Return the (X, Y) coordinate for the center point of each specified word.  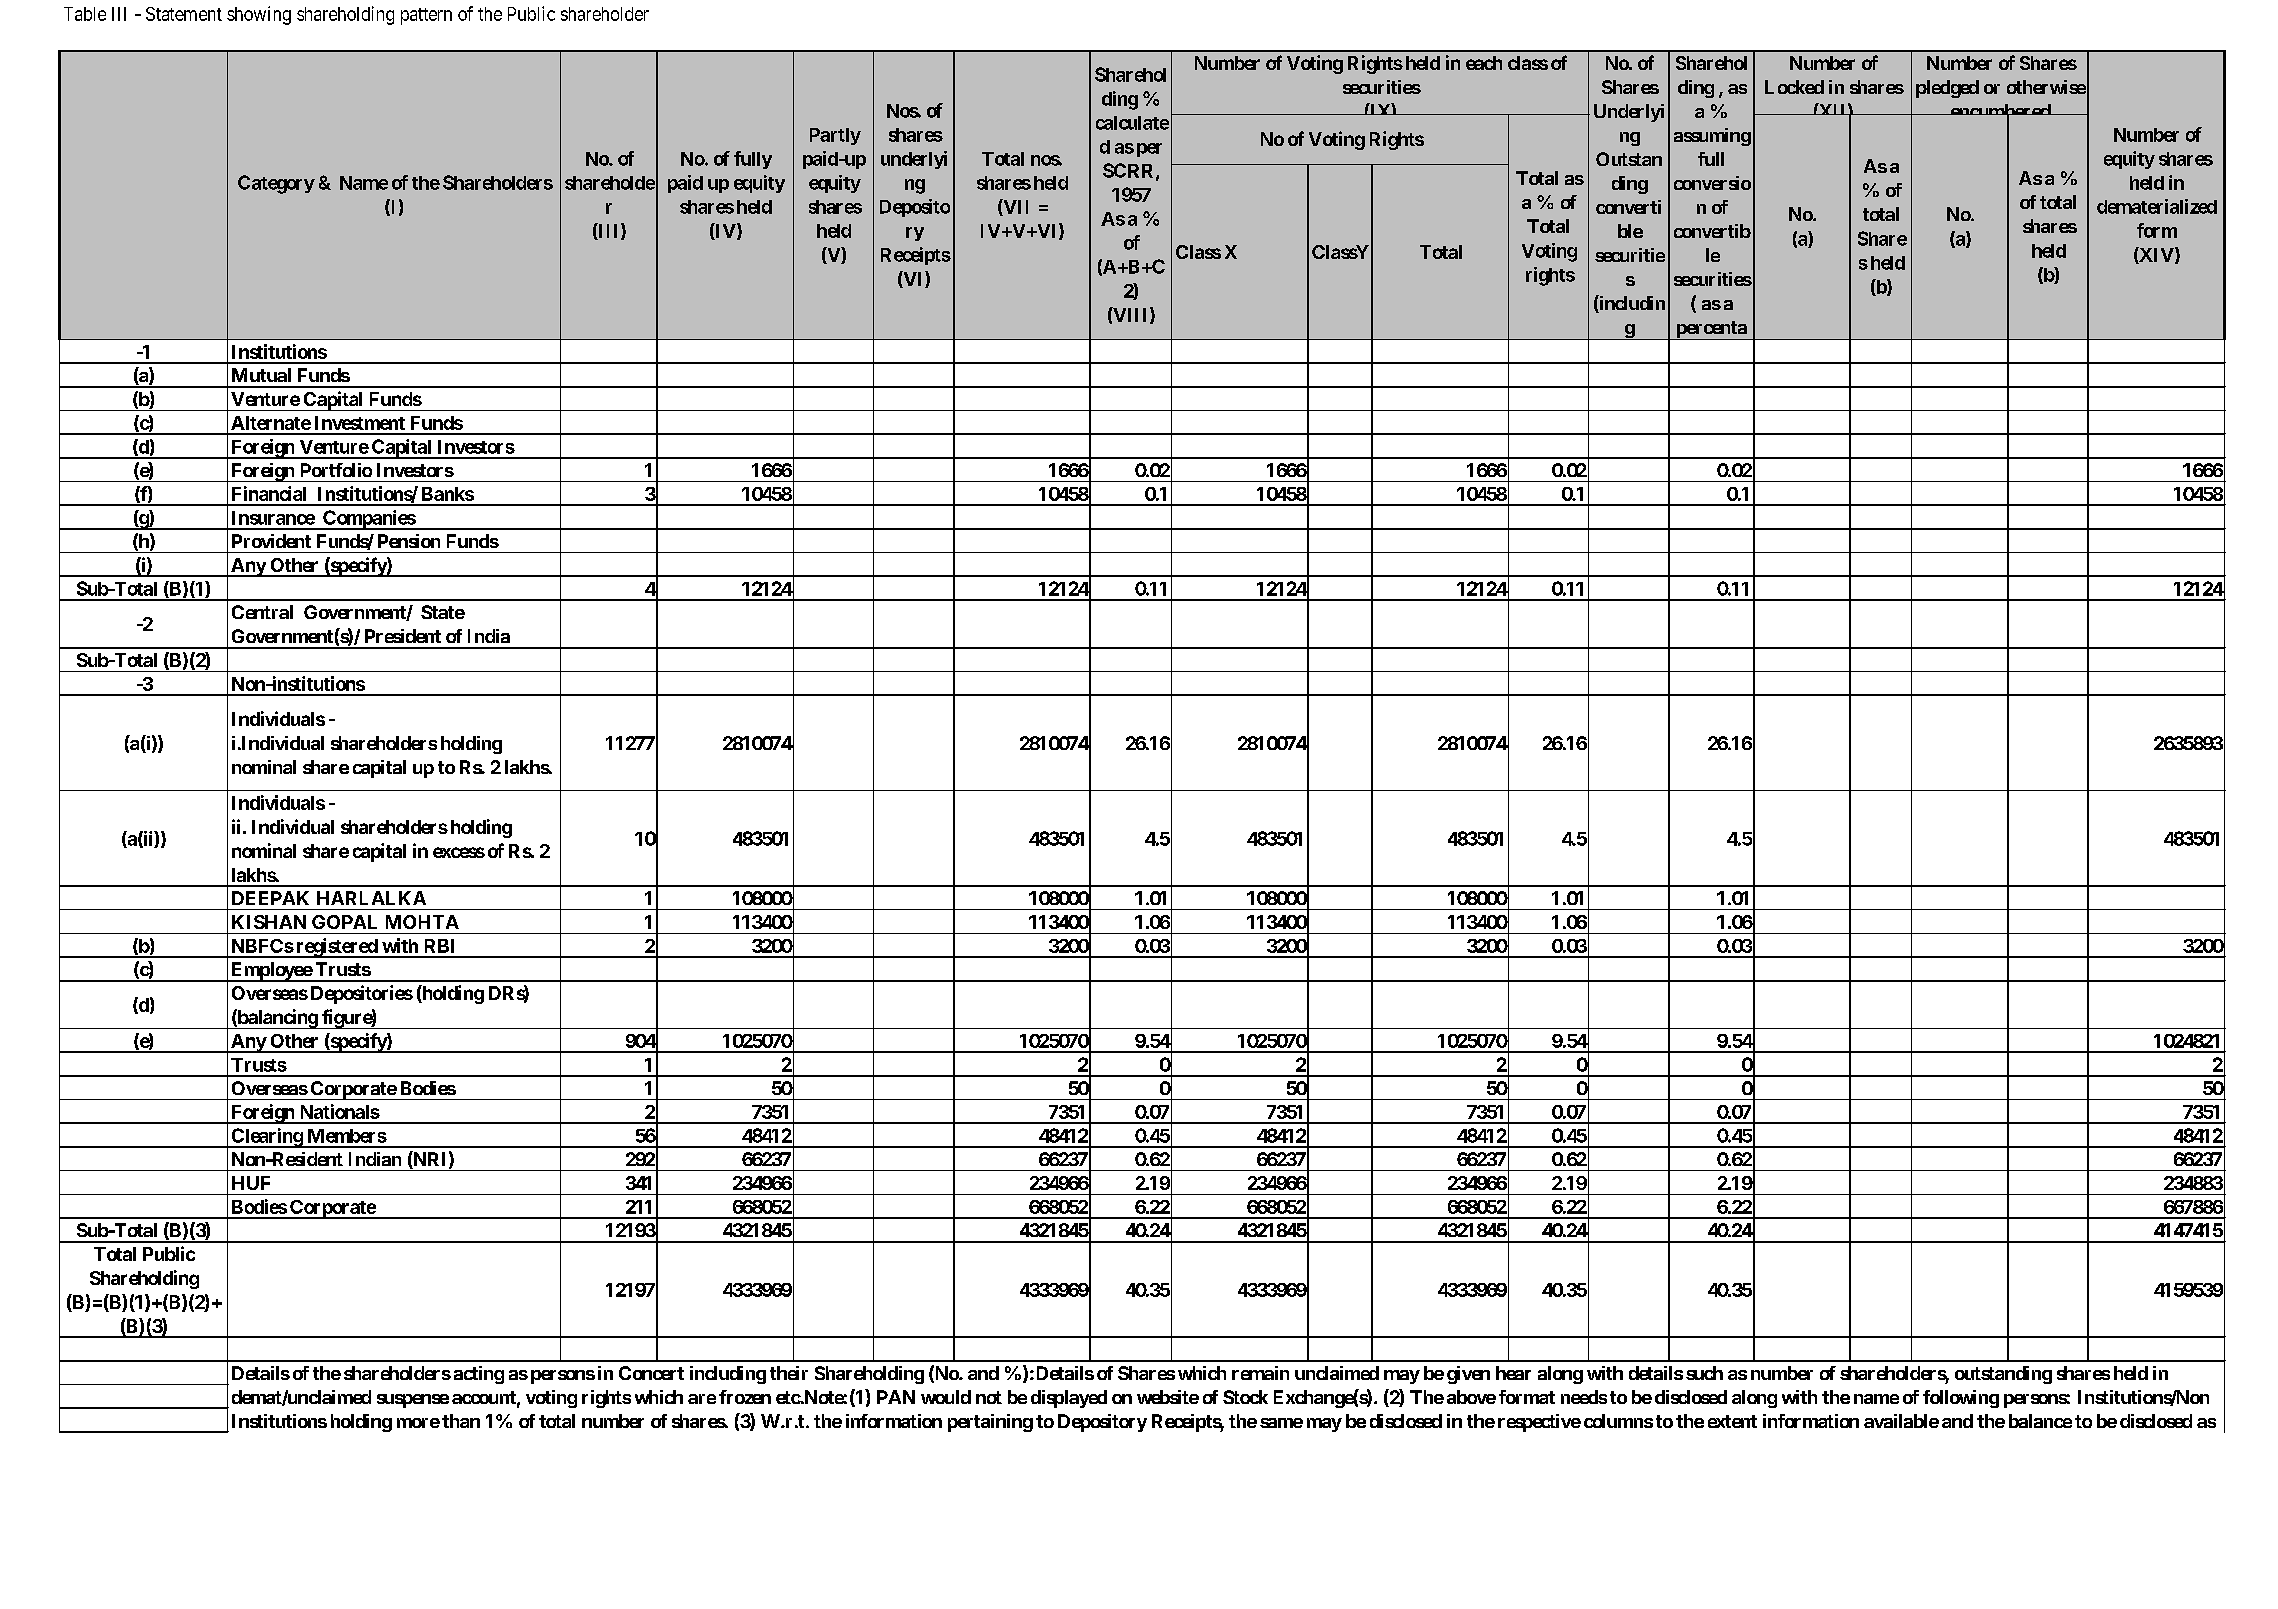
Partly (835, 136)
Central (262, 612)
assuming (1712, 137)
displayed (1069, 1399)
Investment (360, 423)
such (1704, 1373)
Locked (1794, 87)
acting (479, 1375)
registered (336, 948)
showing (259, 15)
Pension (409, 541)
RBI (439, 946)
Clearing (266, 1138)
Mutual (261, 375)
